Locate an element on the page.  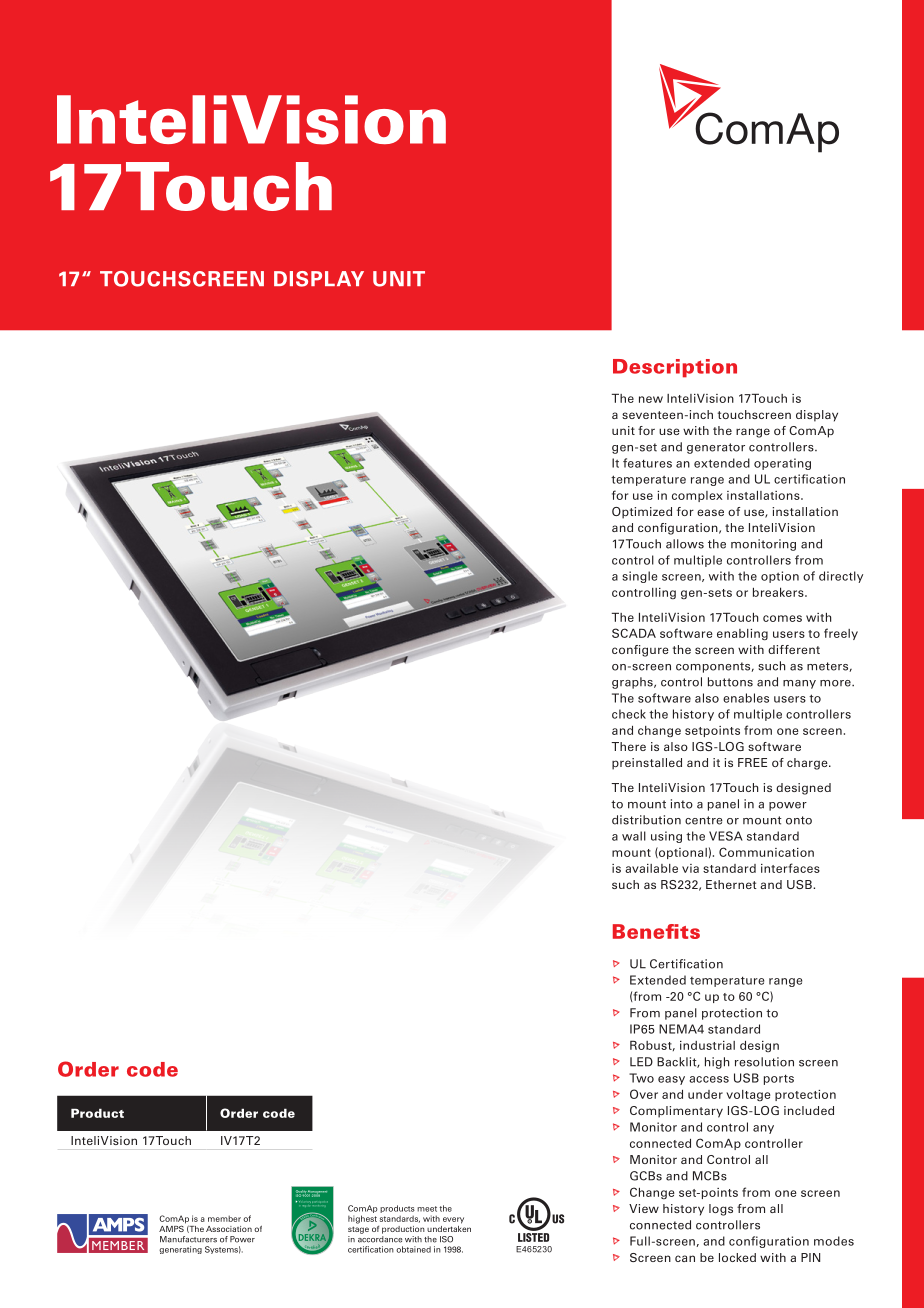
Ethernet is located at coordinates (731, 884).
